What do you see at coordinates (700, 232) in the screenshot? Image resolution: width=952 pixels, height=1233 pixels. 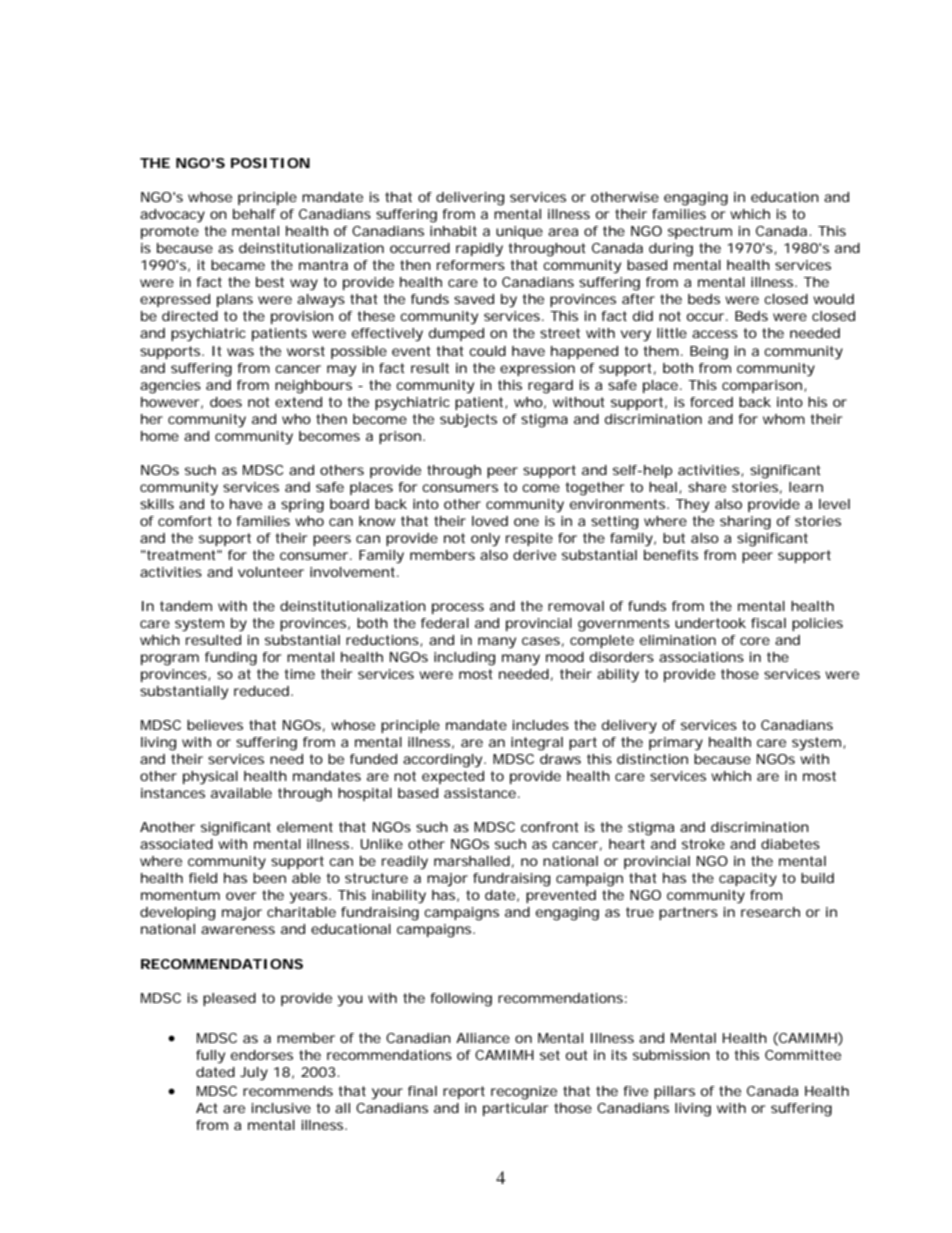 I see `spectrum` at bounding box center [700, 232].
